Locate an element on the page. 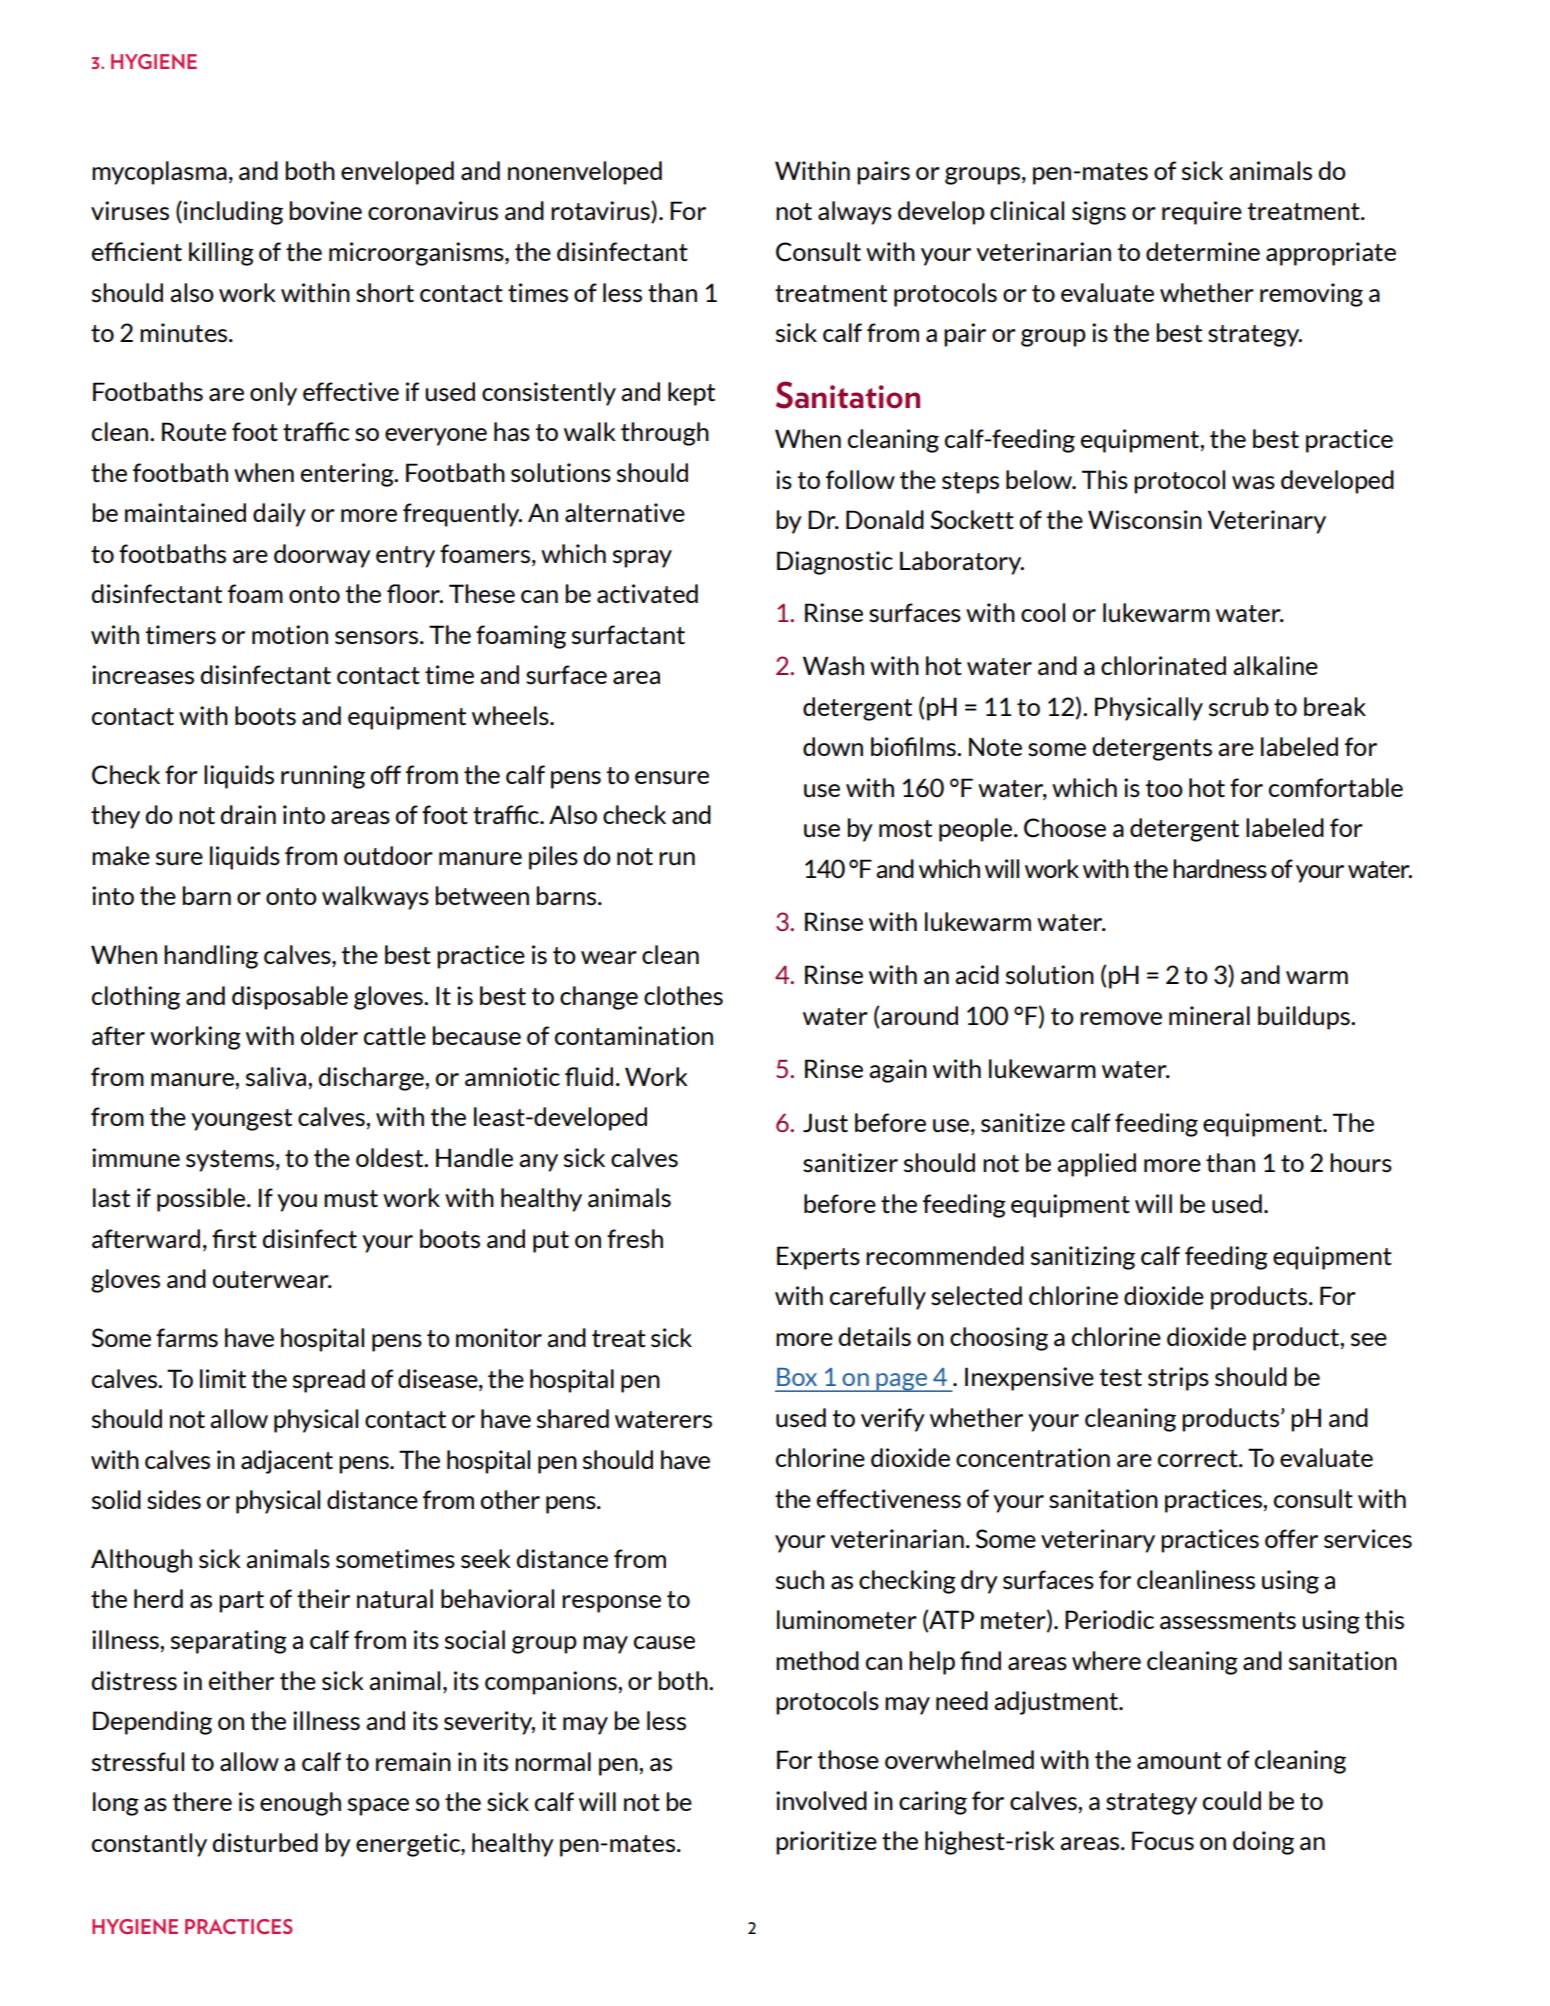 Image resolution: width=1550 pixels, height=2006 pixels. disposable is located at coordinates (290, 998).
